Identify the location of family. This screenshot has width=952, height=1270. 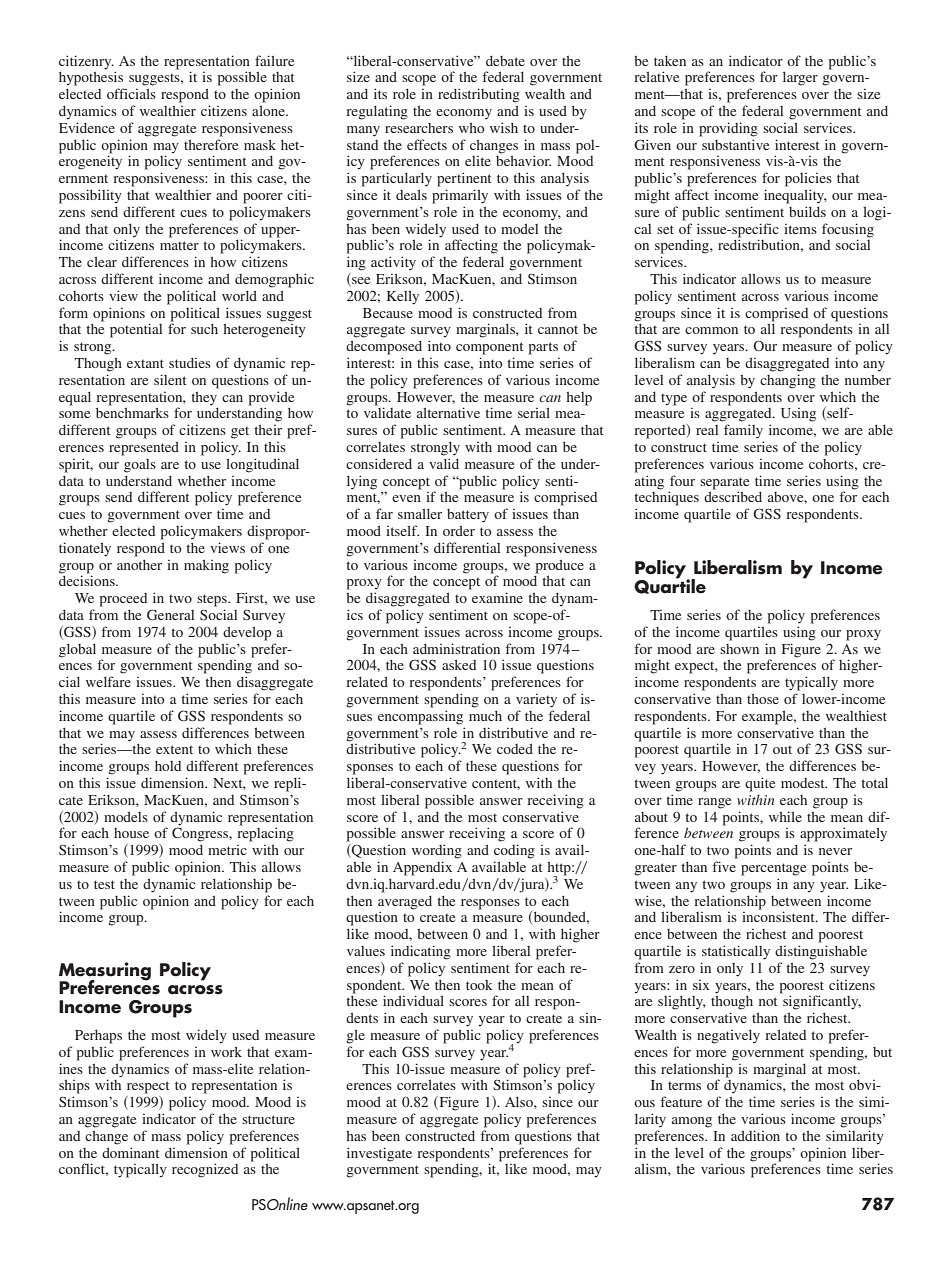
(743, 431).
